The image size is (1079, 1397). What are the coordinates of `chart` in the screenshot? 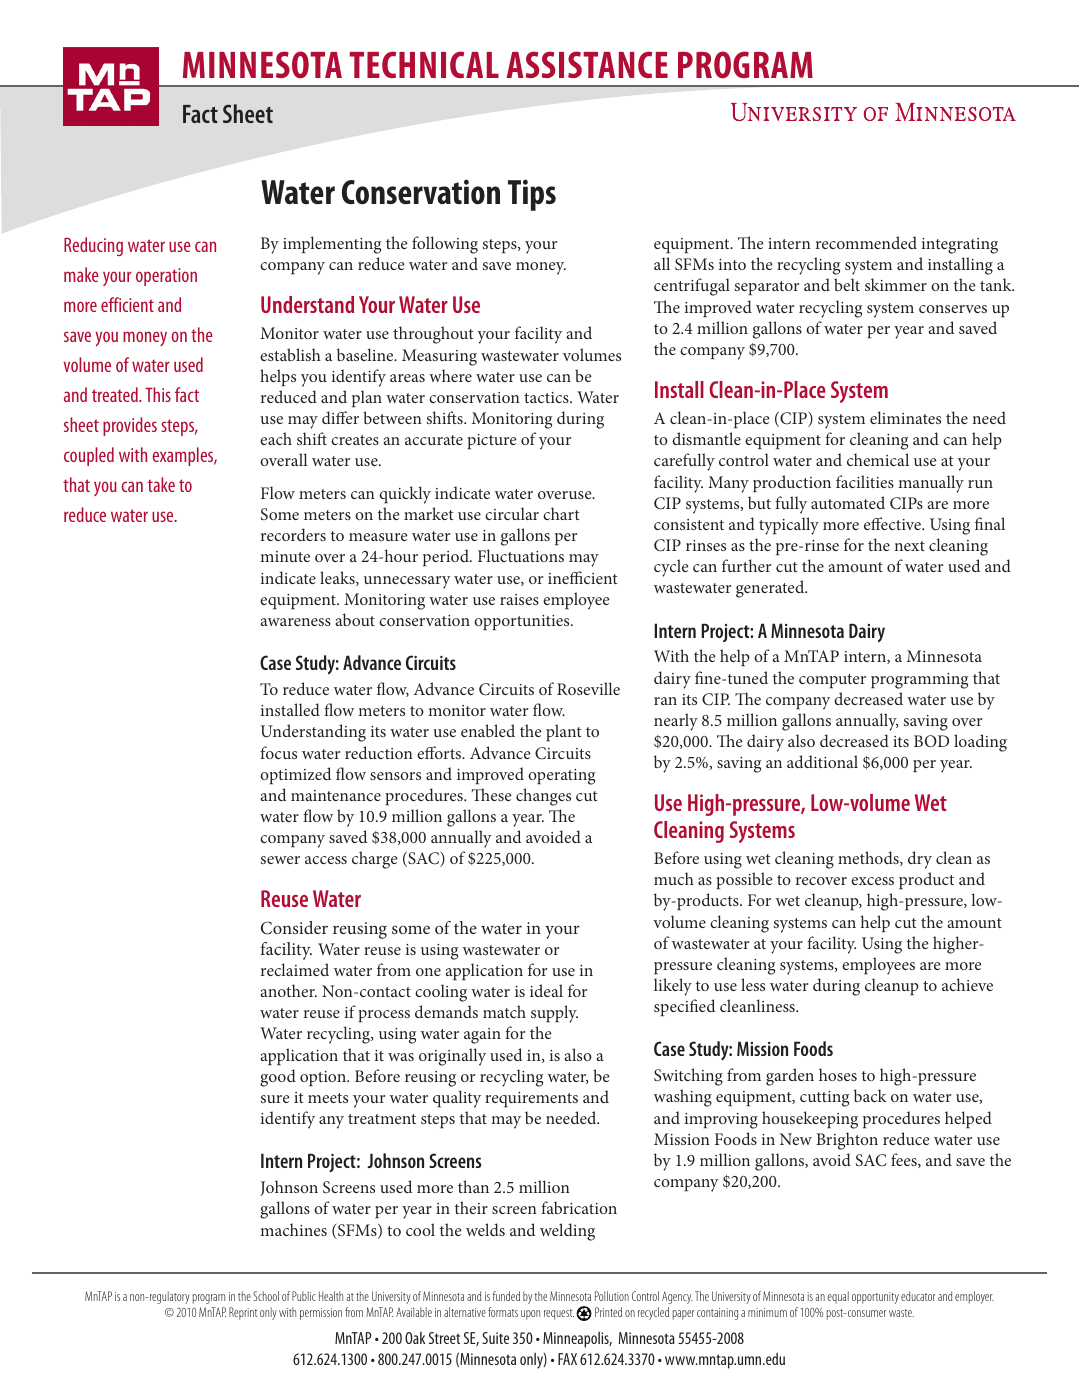 It's located at (561, 513).
